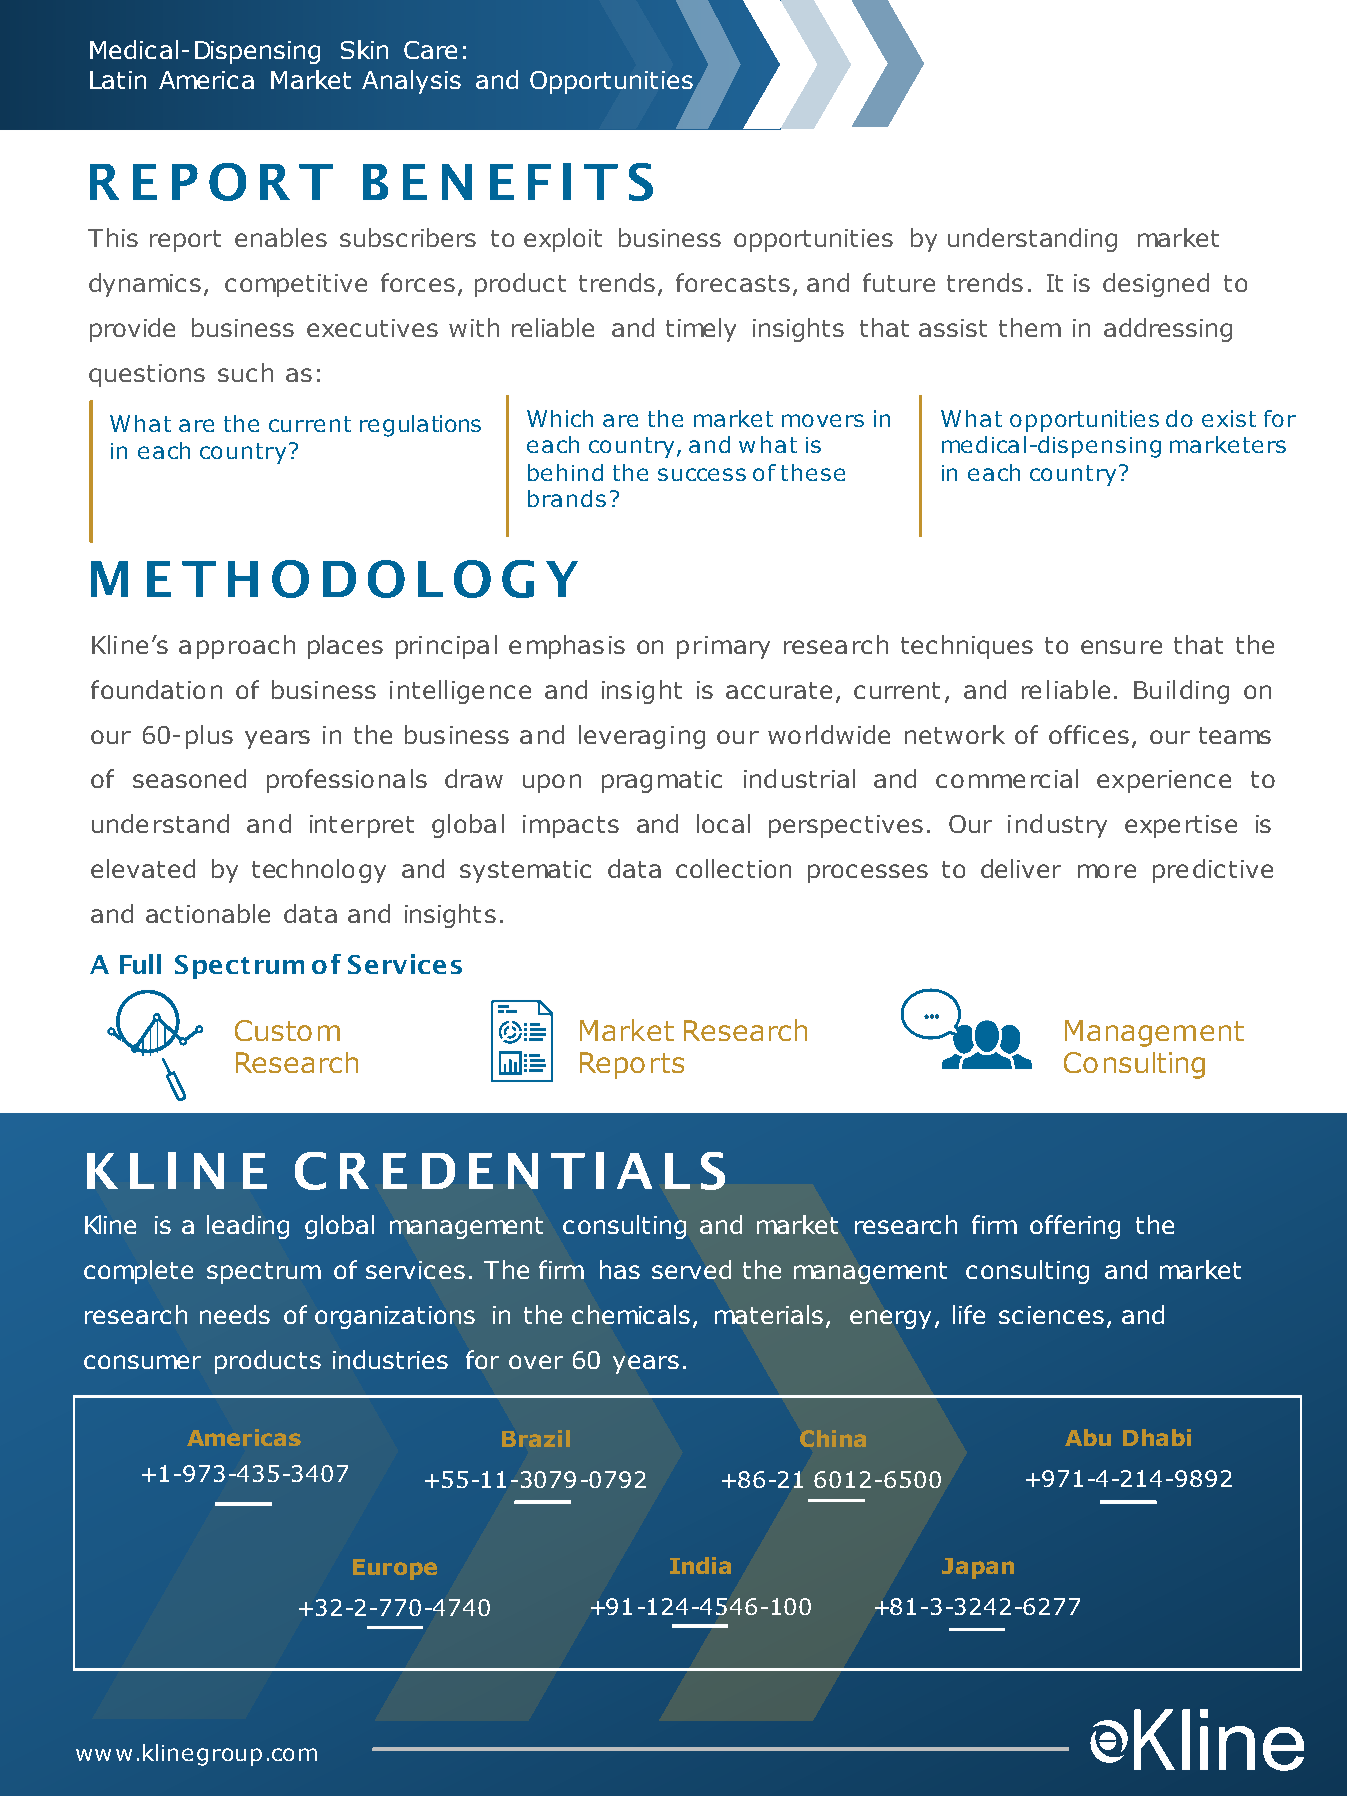 The height and width of the screenshot is (1796, 1347). I want to click on offering, so click(1075, 1227).
